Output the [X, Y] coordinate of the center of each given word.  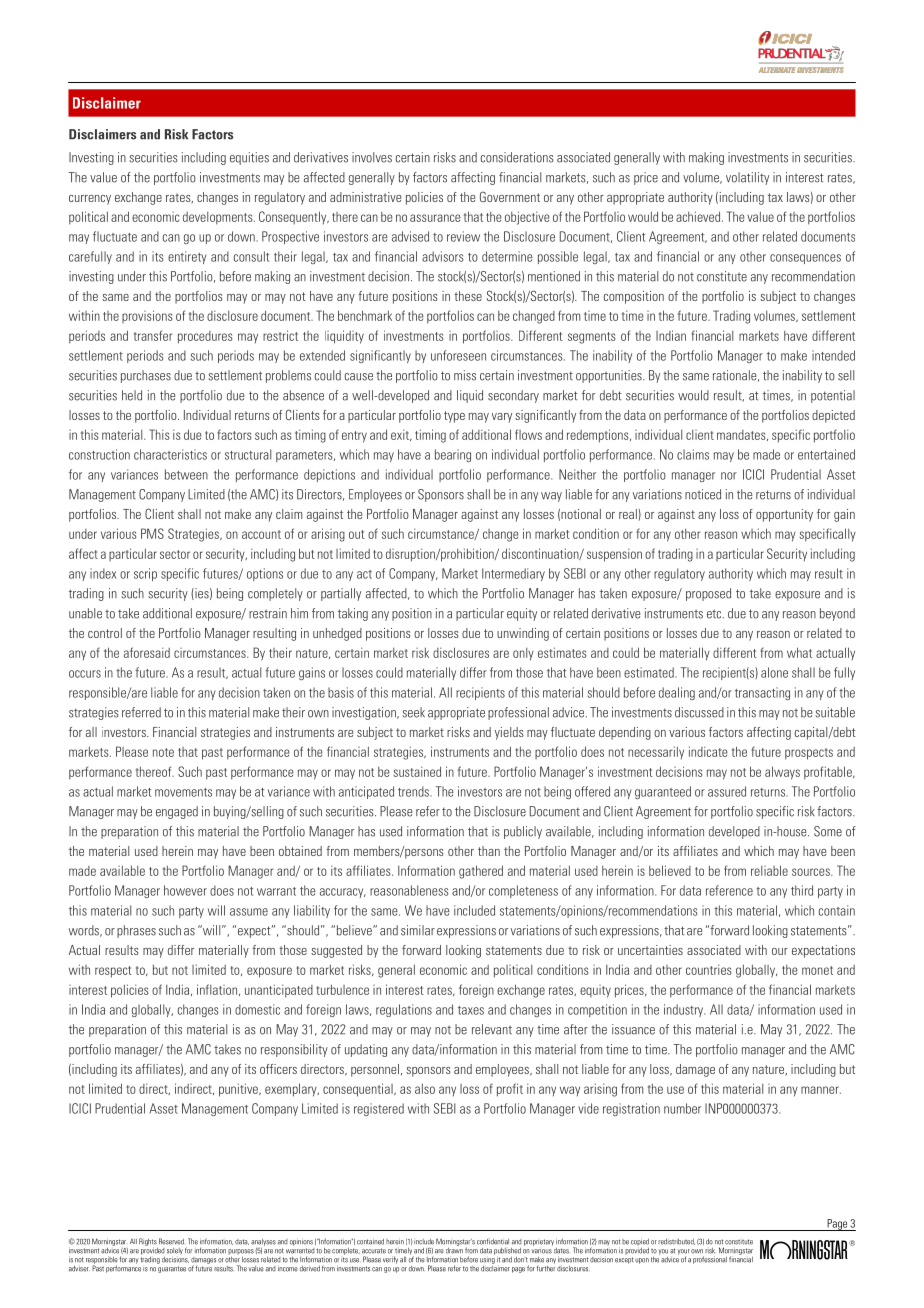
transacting [762, 693]
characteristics [170, 454]
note [163, 752]
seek [413, 712]
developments [219, 218]
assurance [435, 218]
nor [729, 476]
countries [708, 969]
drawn [454, 1249]
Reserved [171, 1241]
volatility [747, 178]
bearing [453, 455]
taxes [471, 1010]
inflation [218, 990]
